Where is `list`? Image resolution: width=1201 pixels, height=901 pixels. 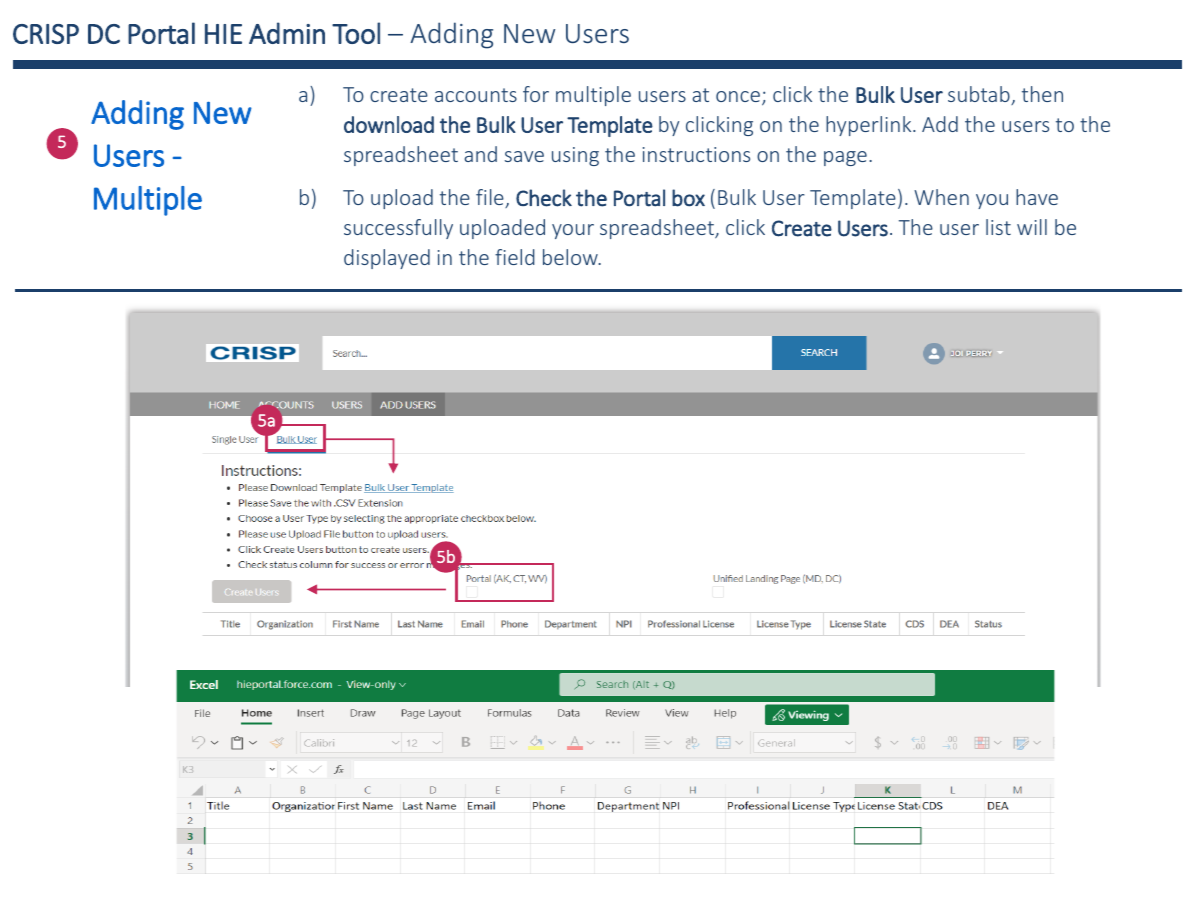
list is located at coordinates (998, 227).
